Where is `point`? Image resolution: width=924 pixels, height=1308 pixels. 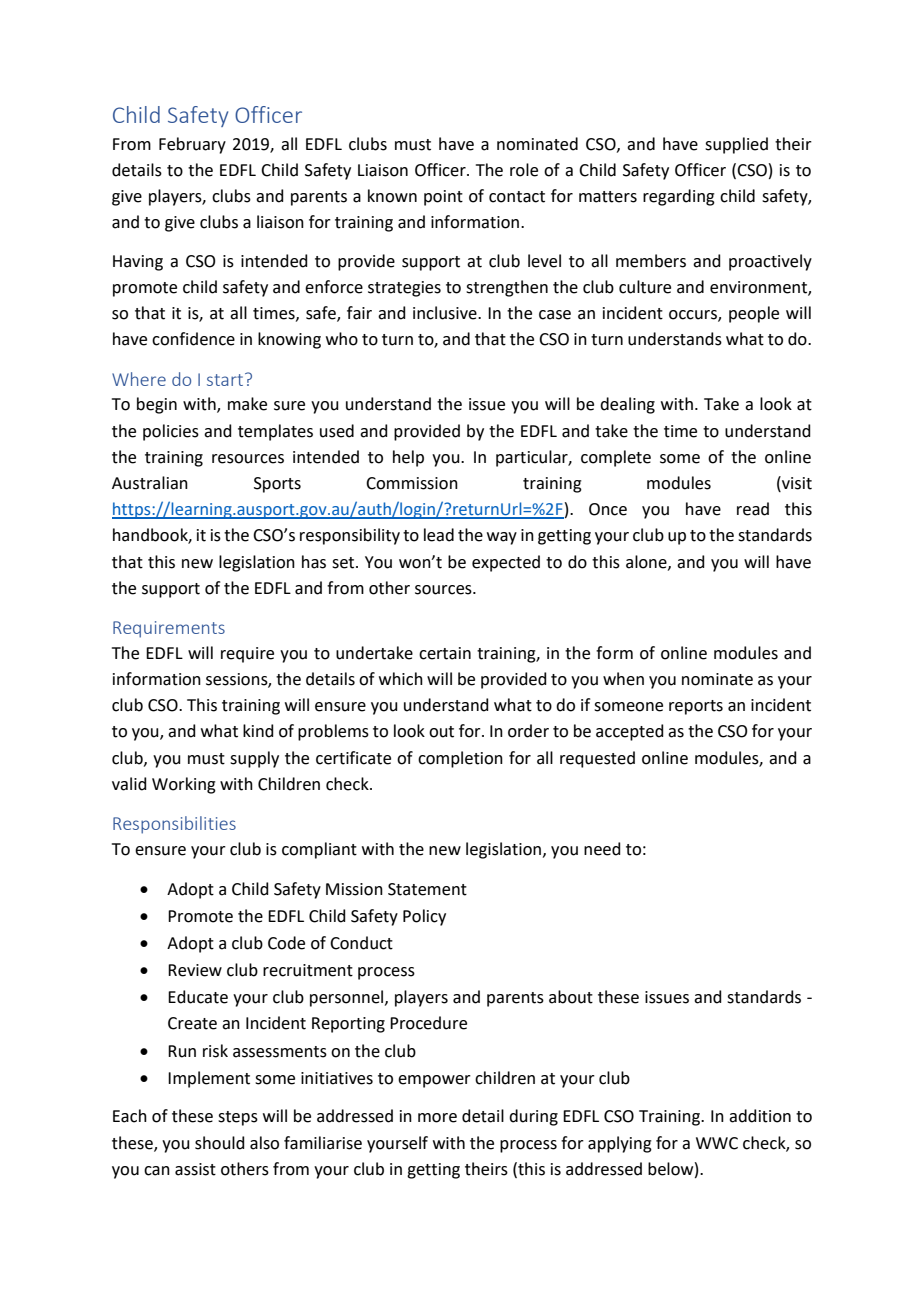 point is located at coordinates (443, 198).
